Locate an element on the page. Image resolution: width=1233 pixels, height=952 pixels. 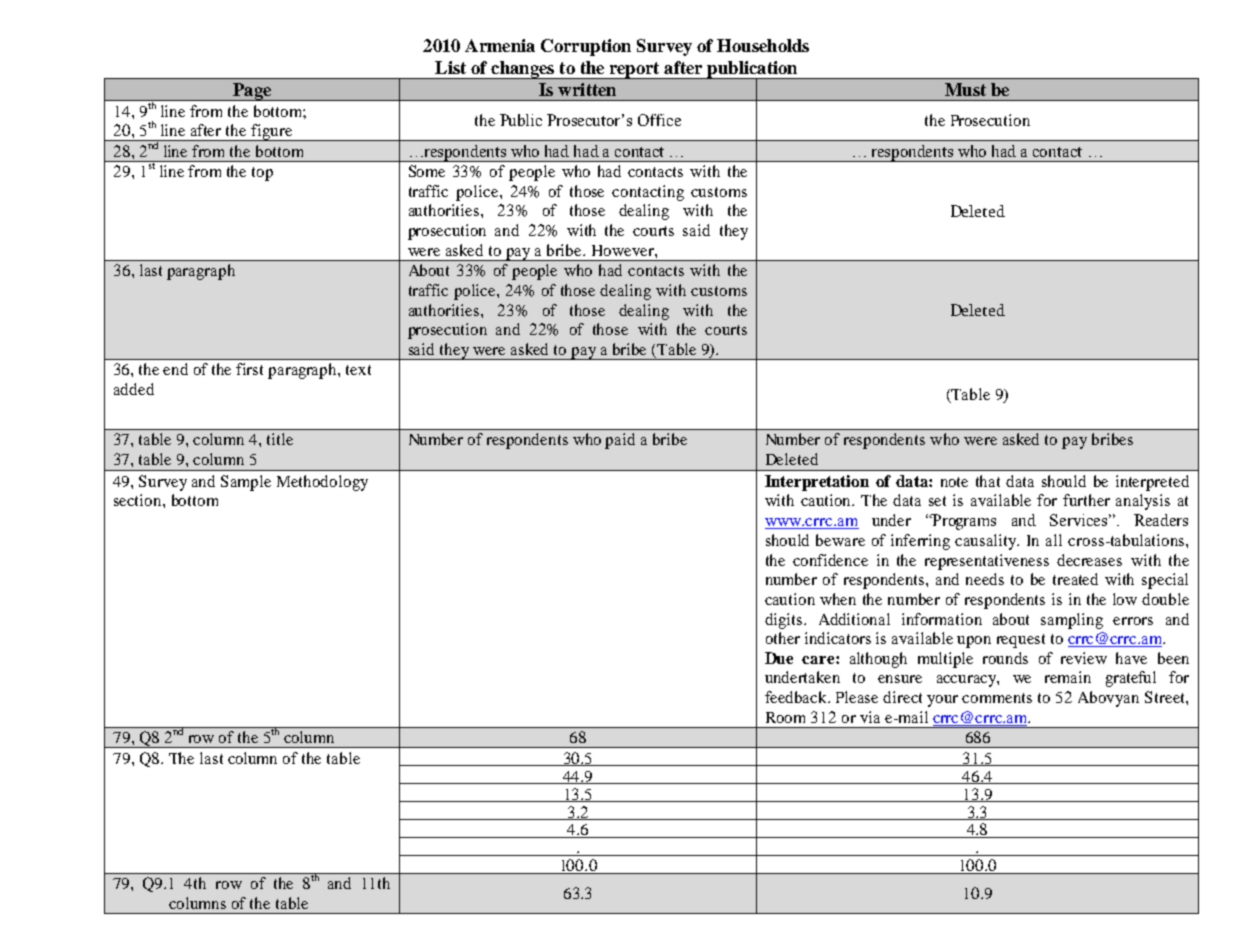
Page is located at coordinates (252, 92).
